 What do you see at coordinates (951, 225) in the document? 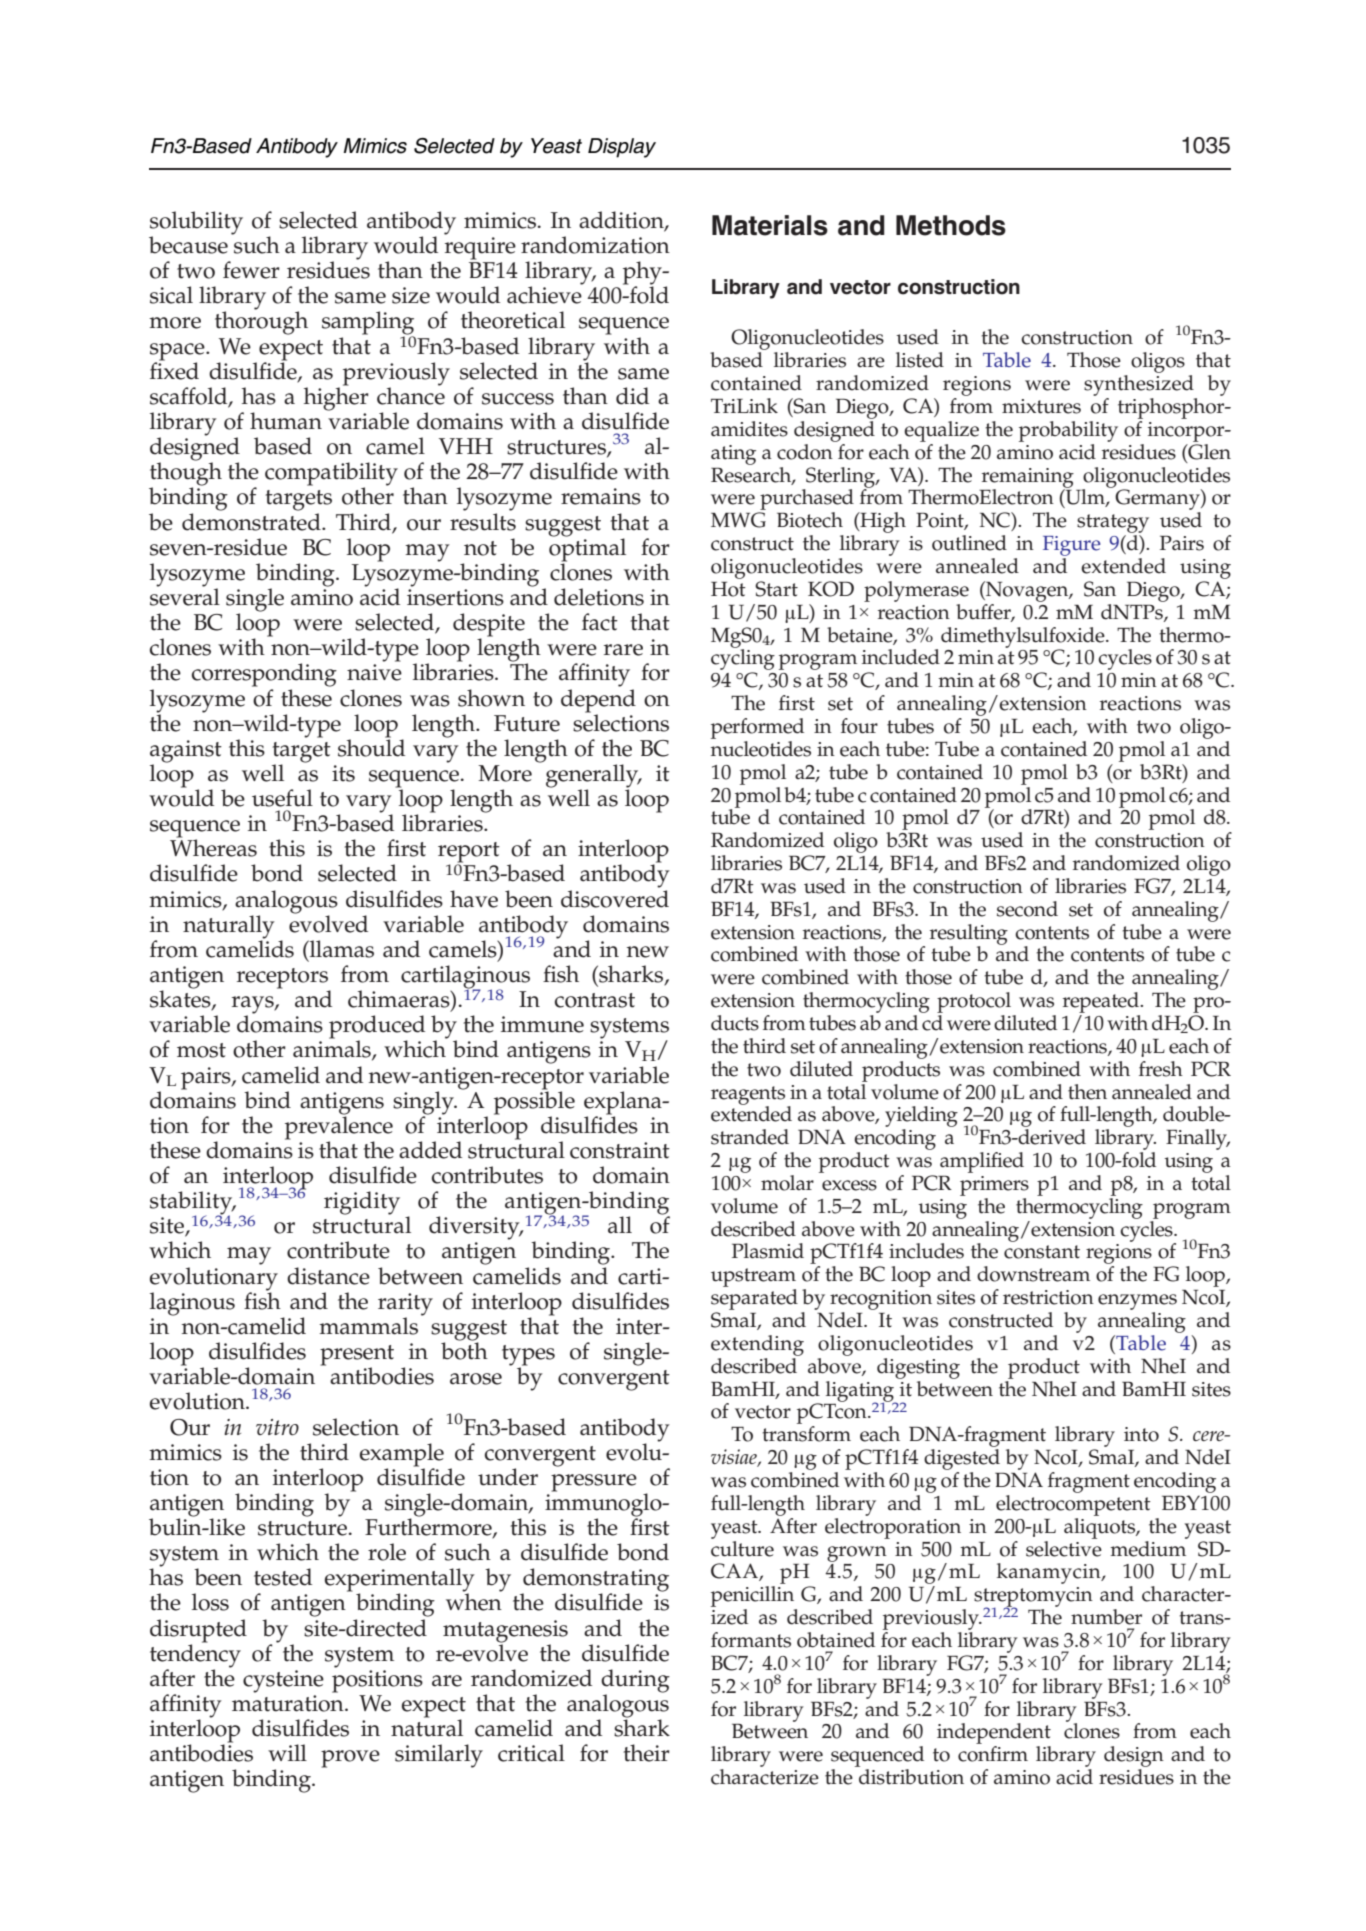
I see `Methods` at bounding box center [951, 225].
